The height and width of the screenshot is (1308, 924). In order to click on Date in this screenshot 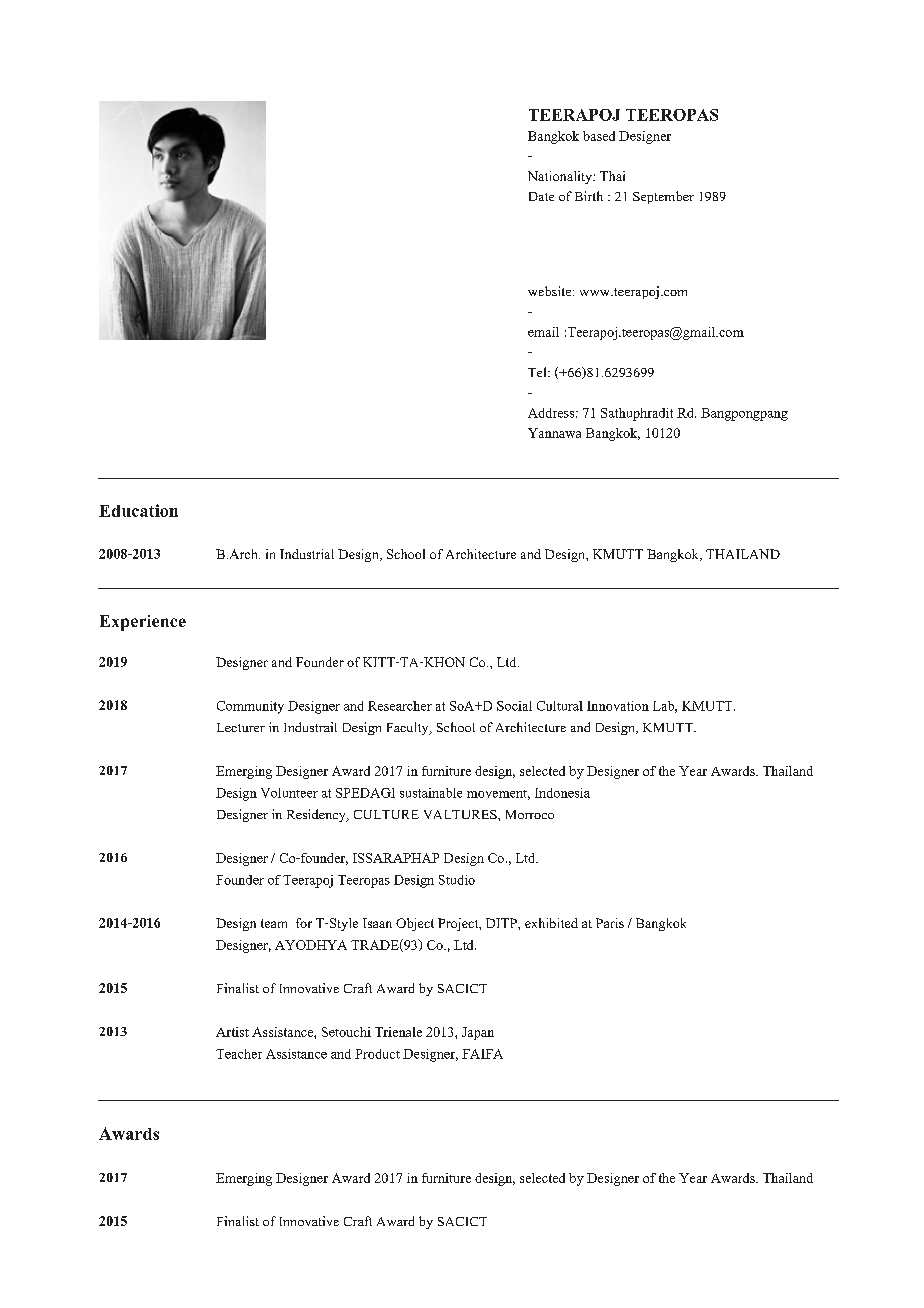, I will do `click(541, 196)`.
